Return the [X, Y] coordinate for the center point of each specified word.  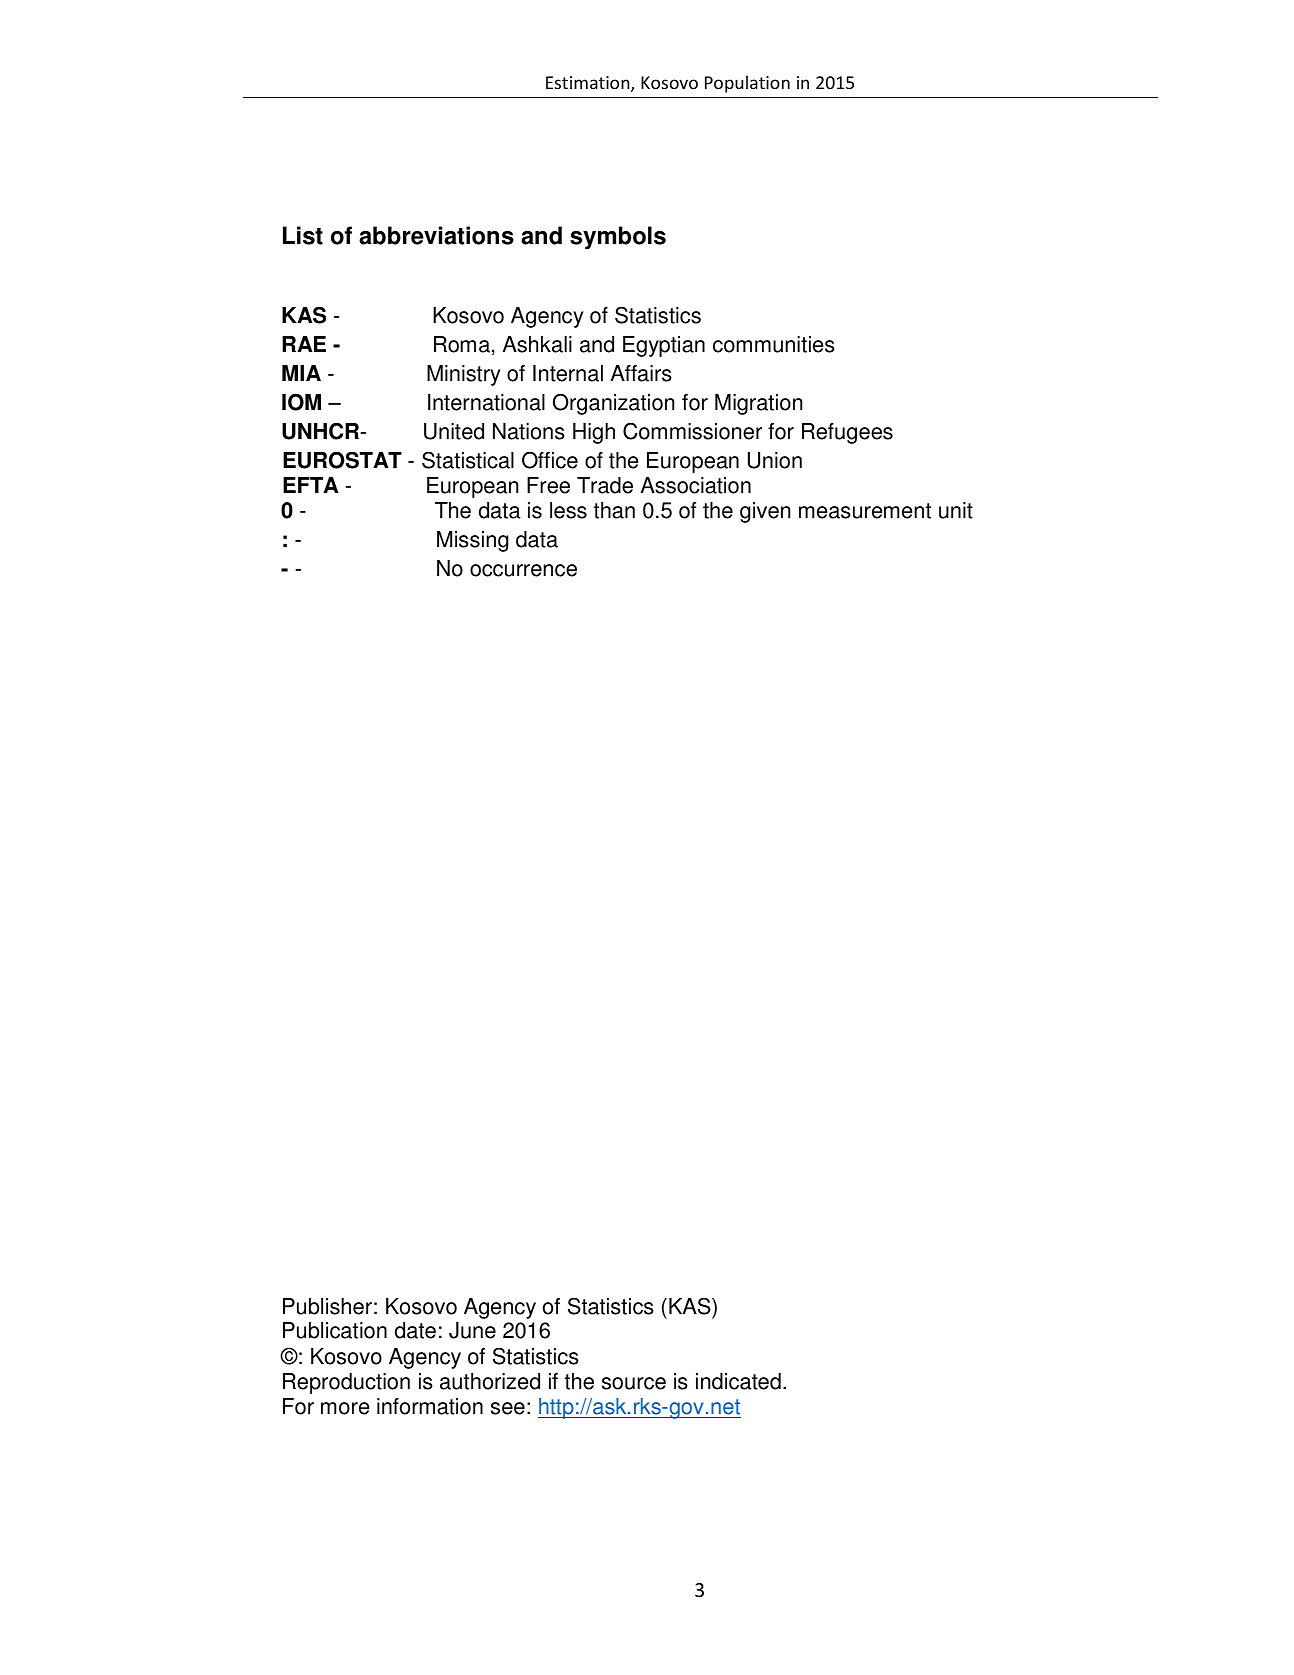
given [765, 512]
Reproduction [346, 1383]
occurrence [523, 570]
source [634, 1383]
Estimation [589, 84]
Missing [473, 541]
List [303, 235]
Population [747, 84]
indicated [738, 1381]
